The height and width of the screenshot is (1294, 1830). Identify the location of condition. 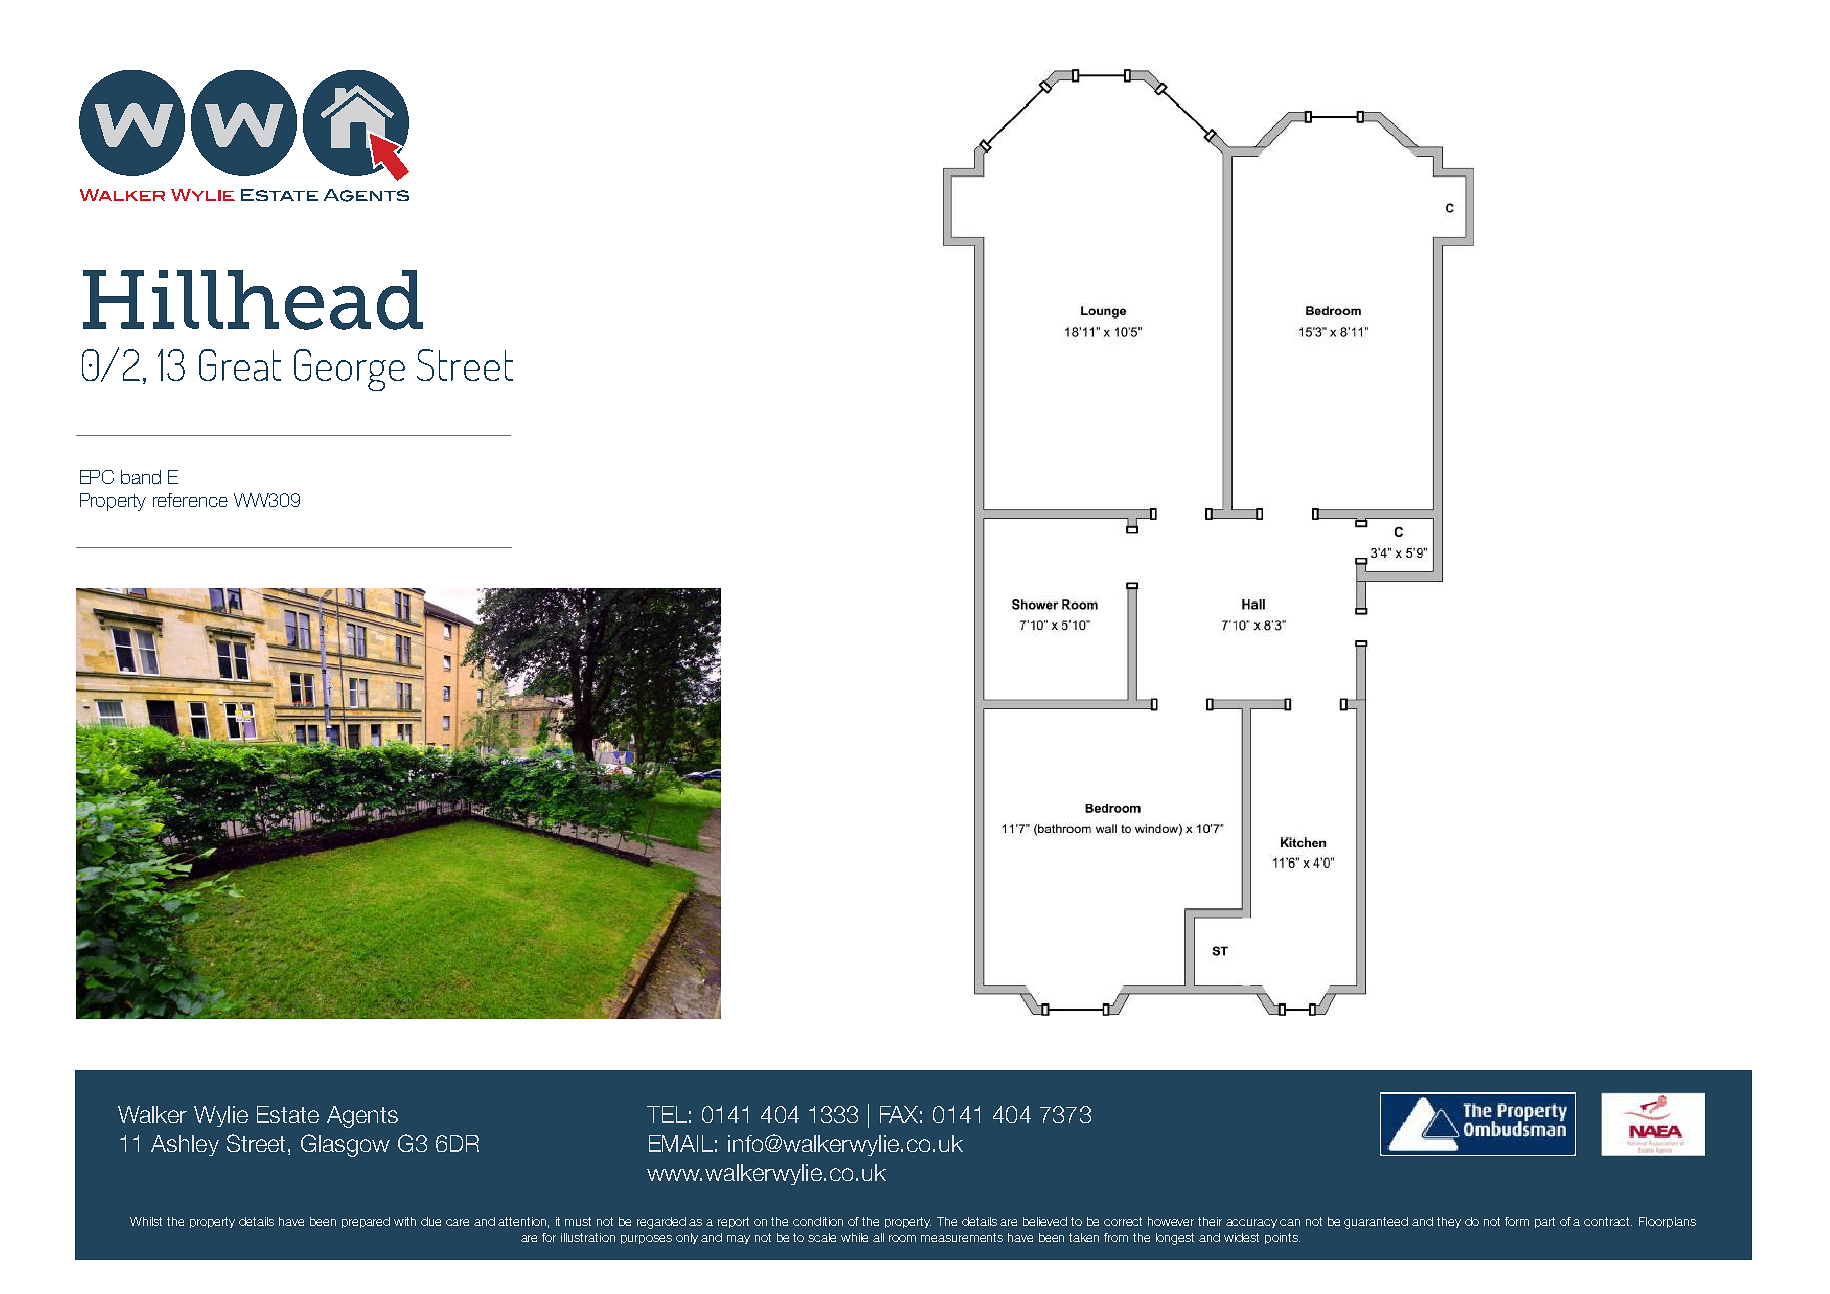
(818, 1221).
